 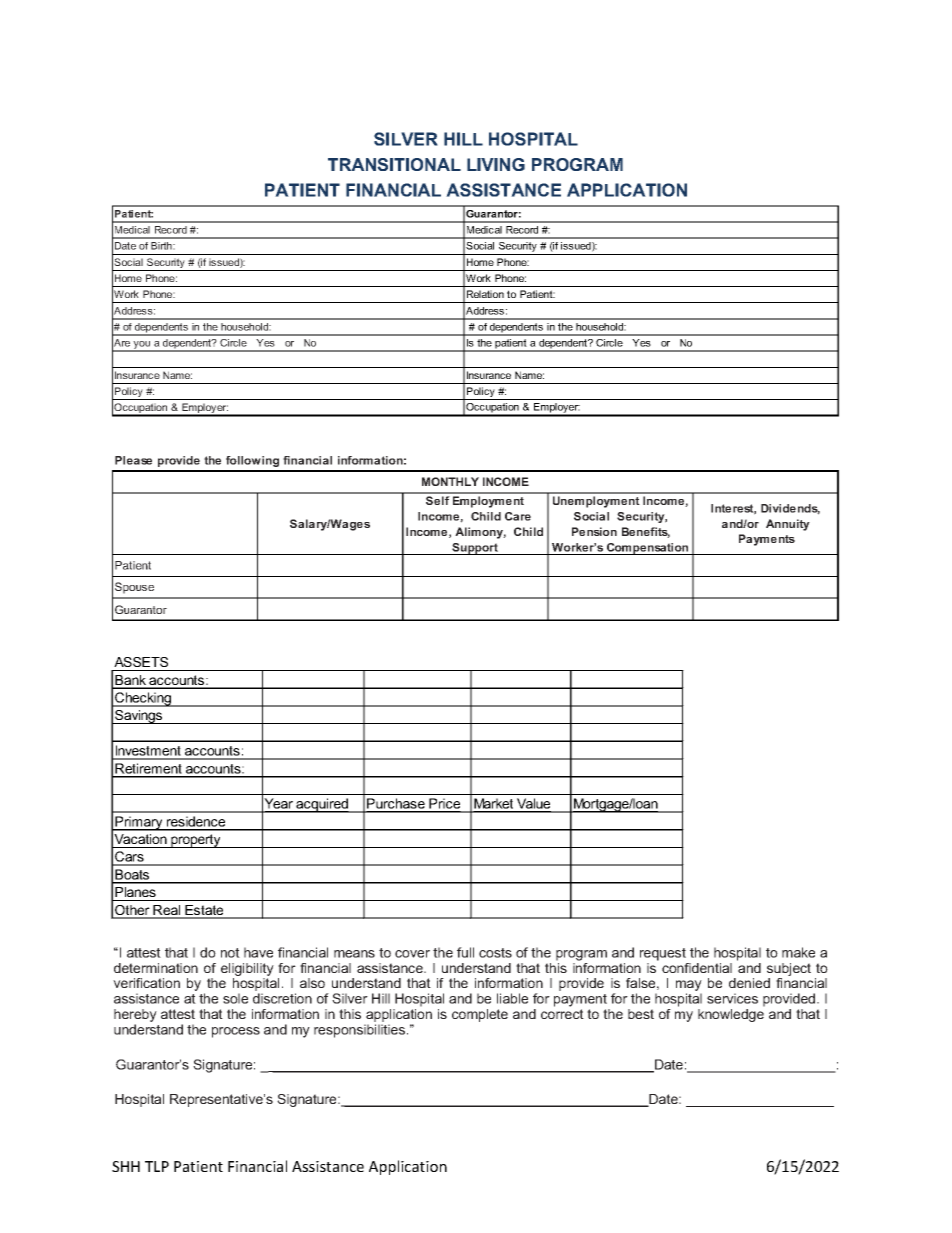 What do you see at coordinates (157, 1166) in the page?
I see `TLP` at bounding box center [157, 1166].
